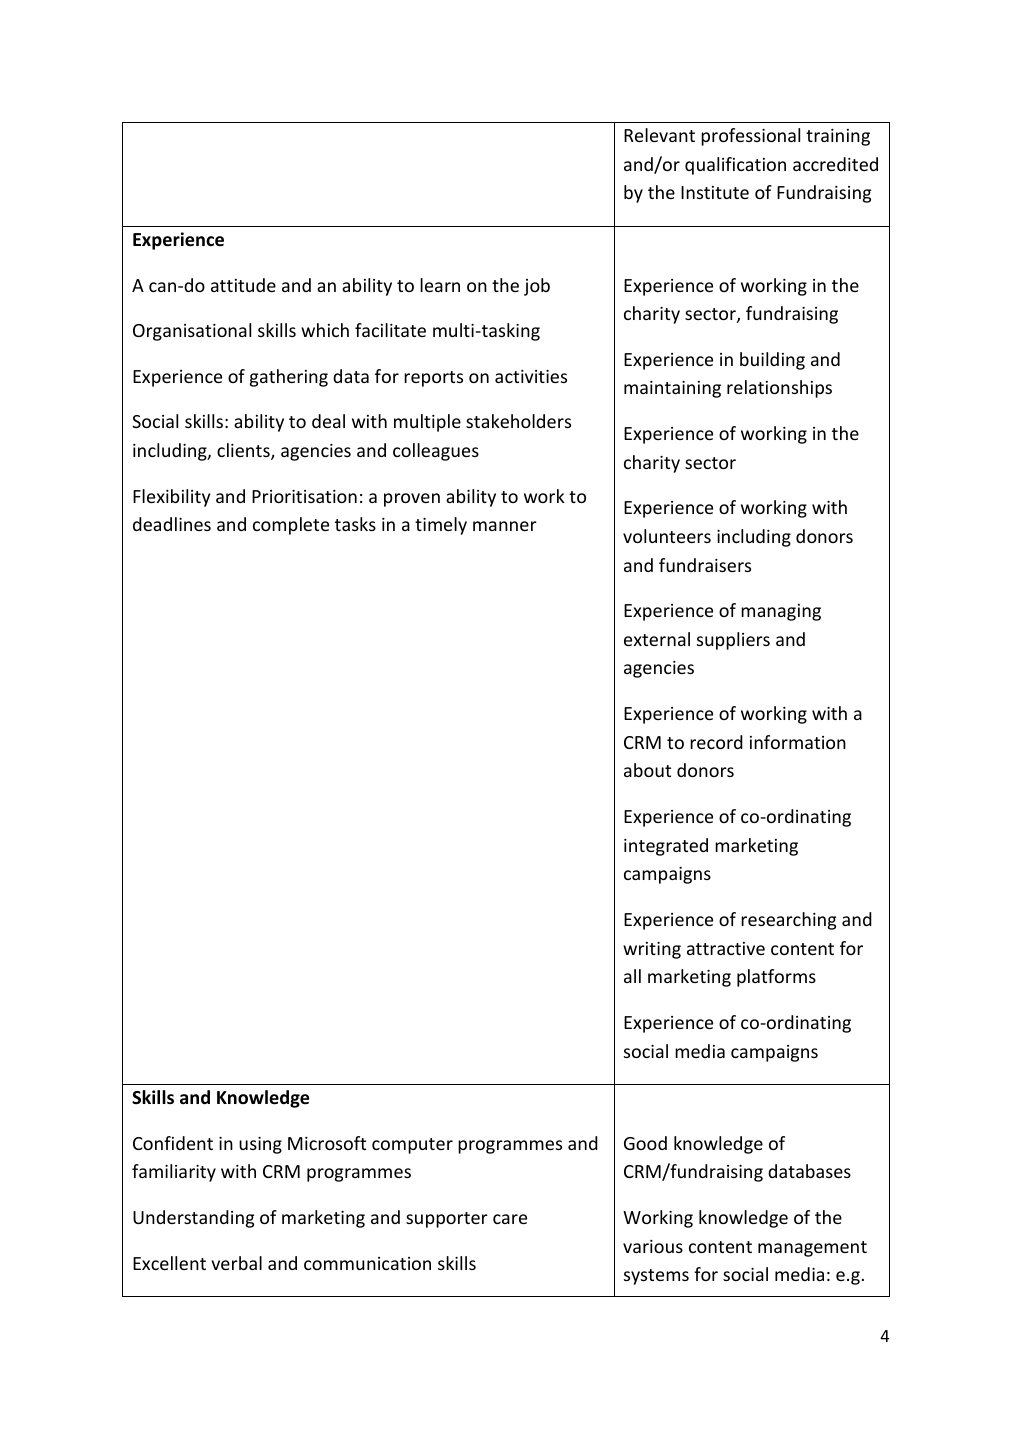  Describe the element at coordinates (505, 526) in the page. I see `manner` at that location.
